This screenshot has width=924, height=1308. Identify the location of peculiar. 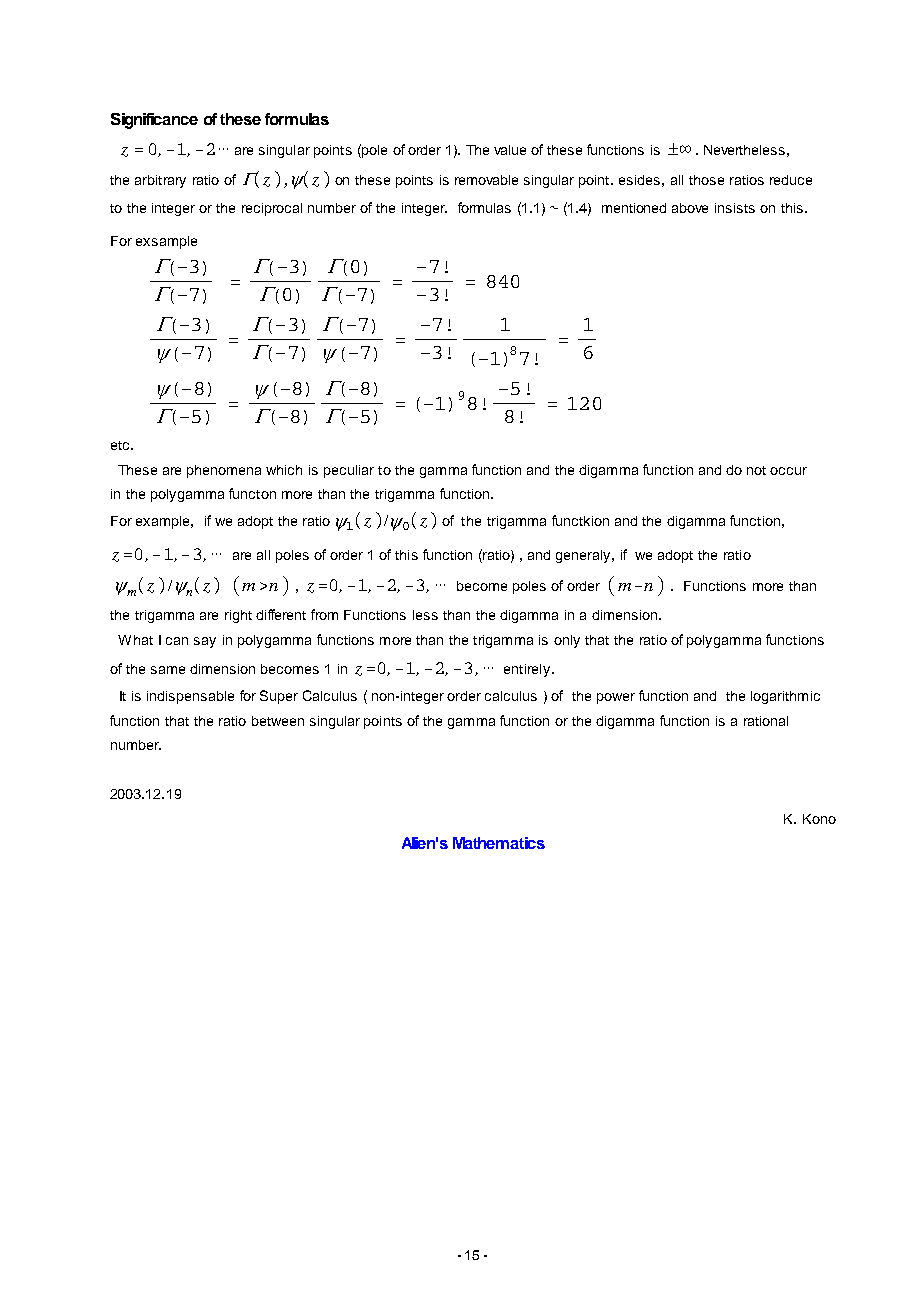
(349, 471).
